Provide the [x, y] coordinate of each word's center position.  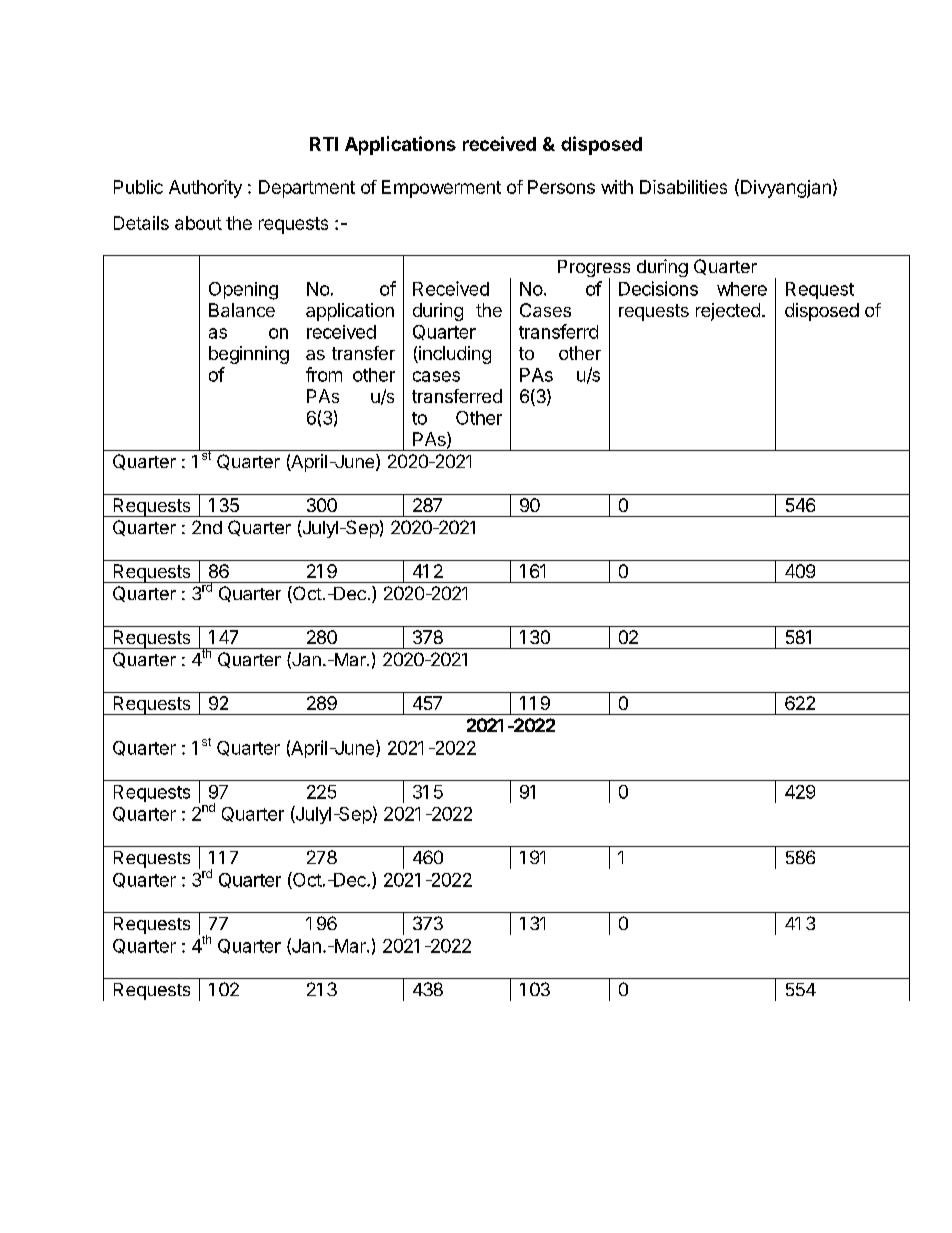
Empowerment [441, 189]
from [324, 374]
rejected [728, 312]
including [454, 355]
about [198, 223]
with [617, 187]
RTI [324, 144]
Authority [205, 189]
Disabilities [683, 187]
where [742, 289]
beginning [249, 355]
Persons [561, 187]
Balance [242, 310]
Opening [243, 291]
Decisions [658, 288]
